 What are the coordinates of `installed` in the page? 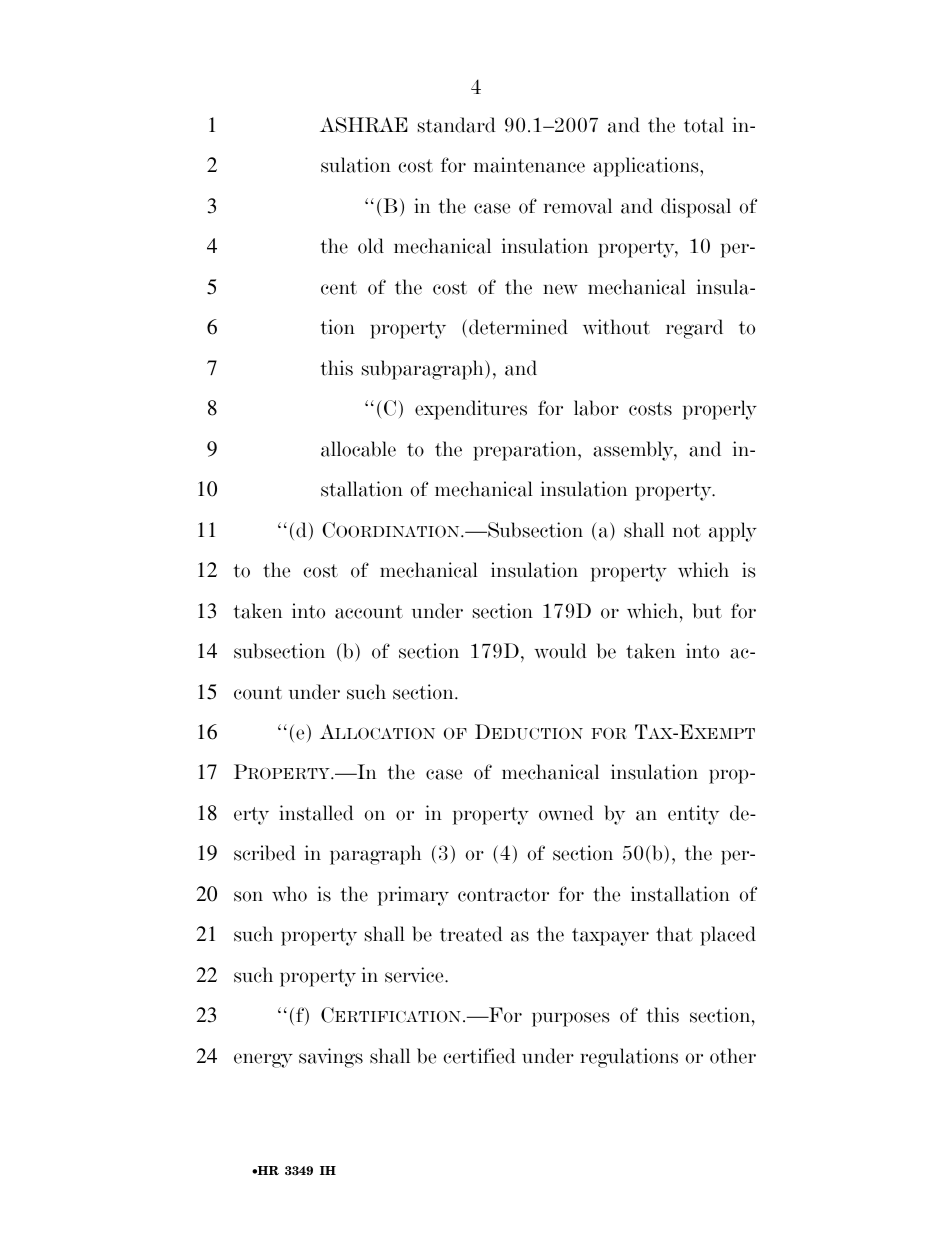 It's located at (316, 813).
